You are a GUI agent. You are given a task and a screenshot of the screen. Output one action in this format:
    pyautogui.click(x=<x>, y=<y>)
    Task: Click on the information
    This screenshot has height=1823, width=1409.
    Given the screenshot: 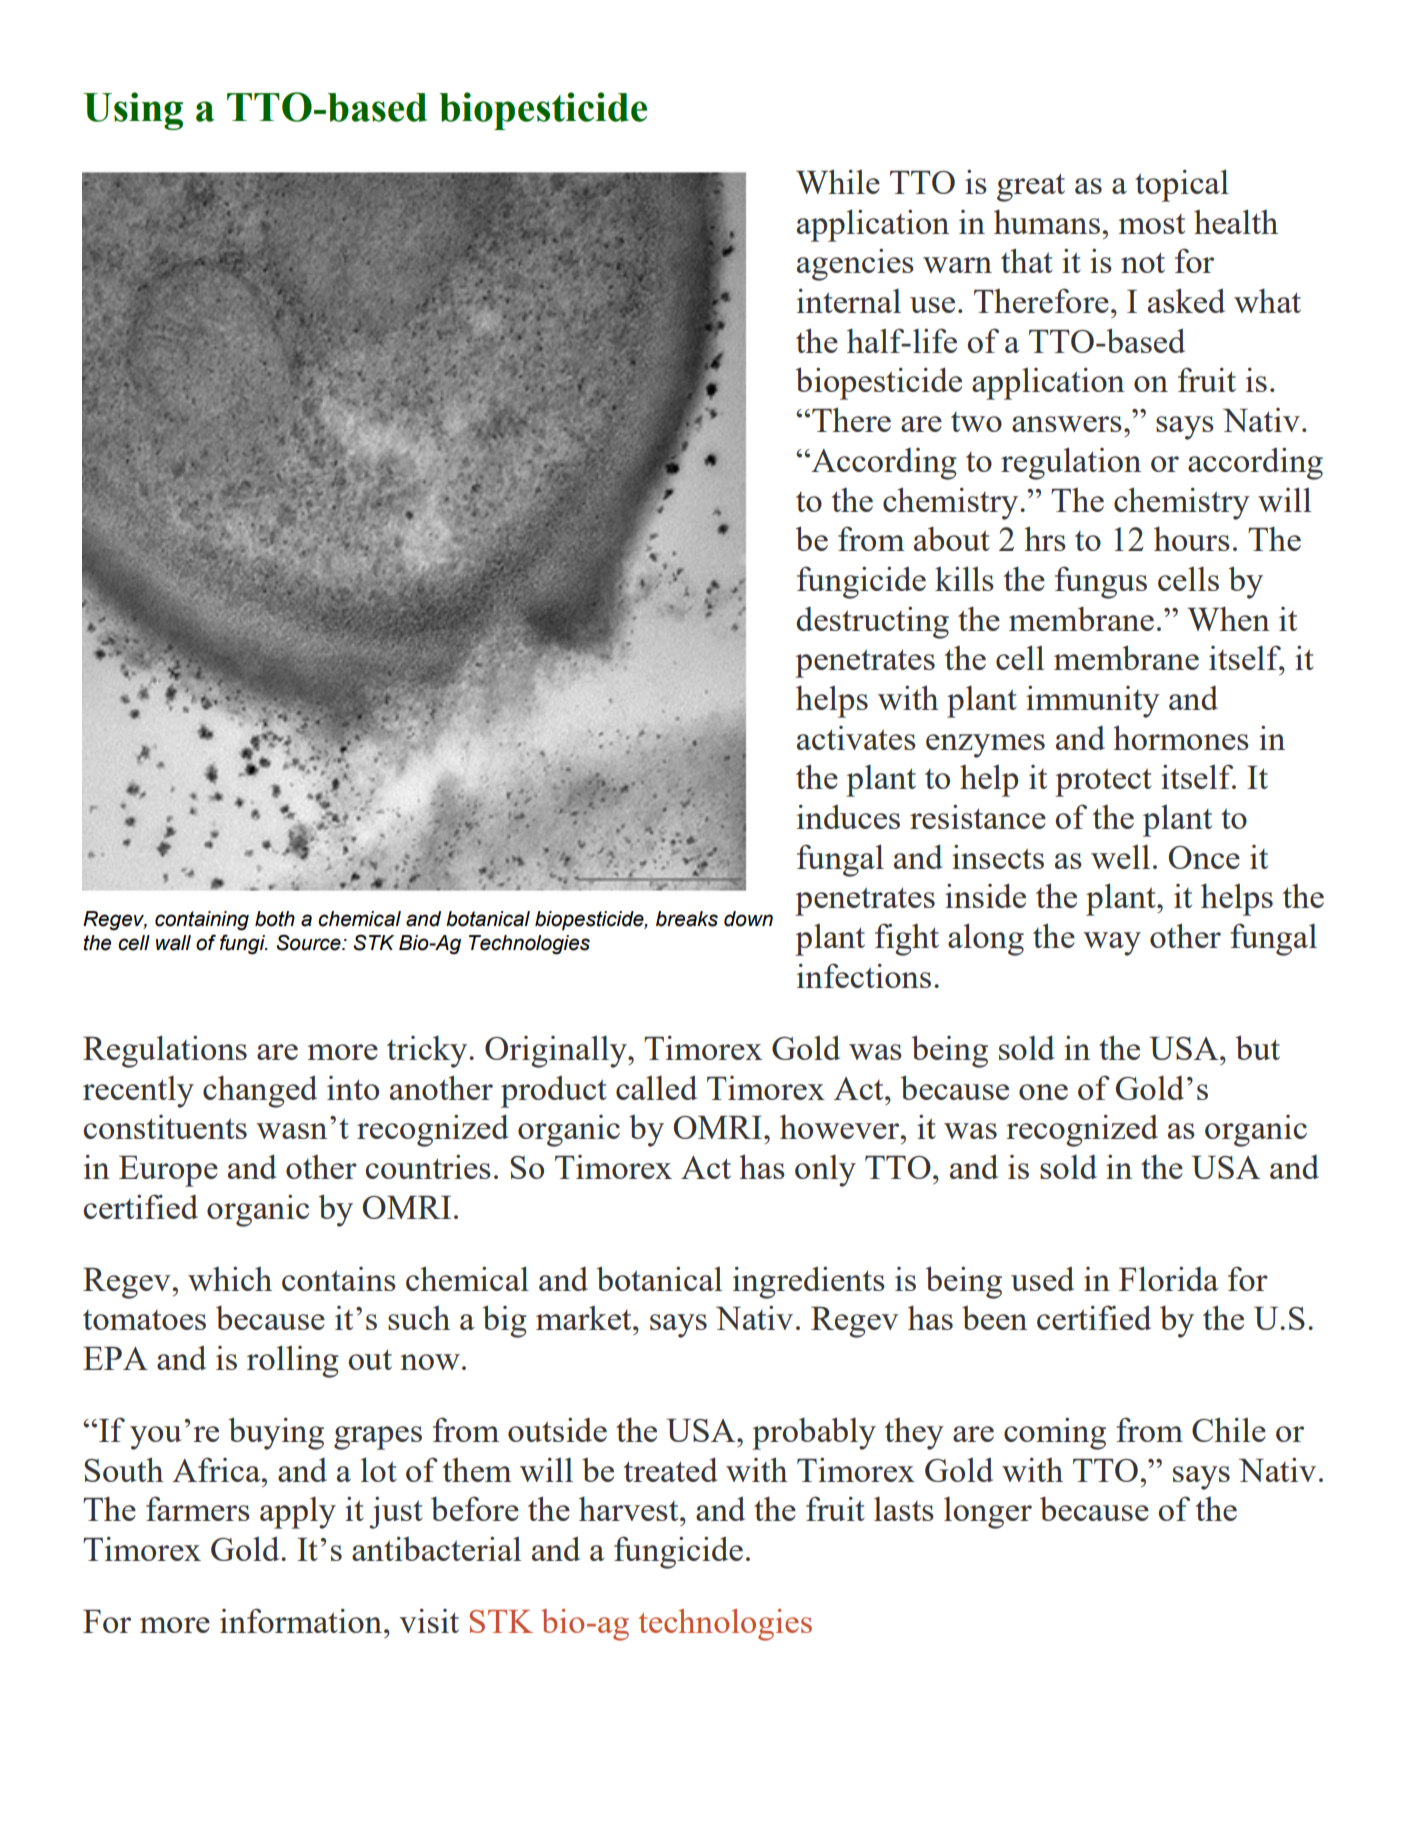 What is the action you would take?
    pyautogui.click(x=302, y=1620)
